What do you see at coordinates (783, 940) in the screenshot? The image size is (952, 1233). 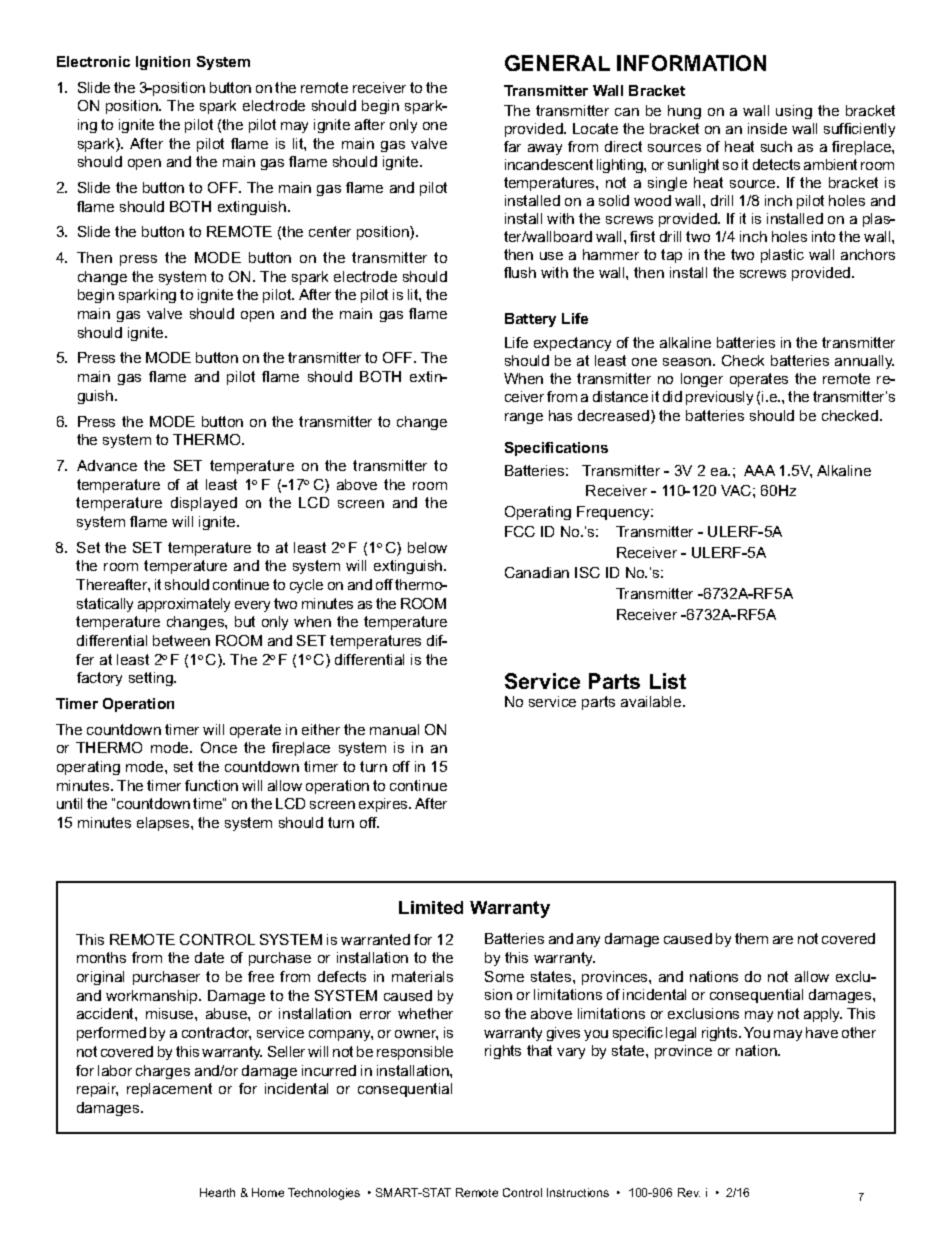 I see `are` at bounding box center [783, 940].
